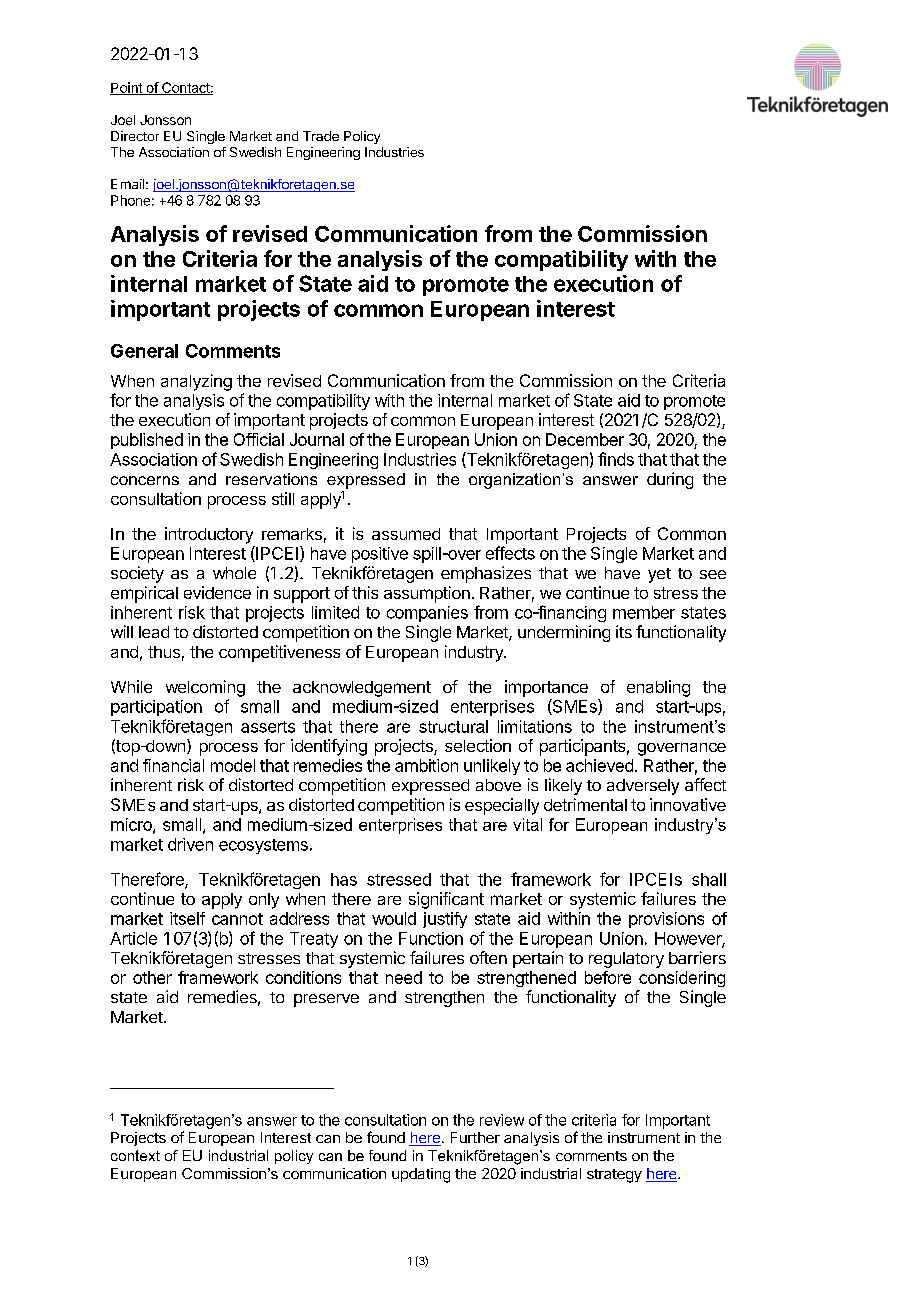 This image has height=1308, width=924. Describe the element at coordinates (446, 900) in the image. I see `significant` at that location.
